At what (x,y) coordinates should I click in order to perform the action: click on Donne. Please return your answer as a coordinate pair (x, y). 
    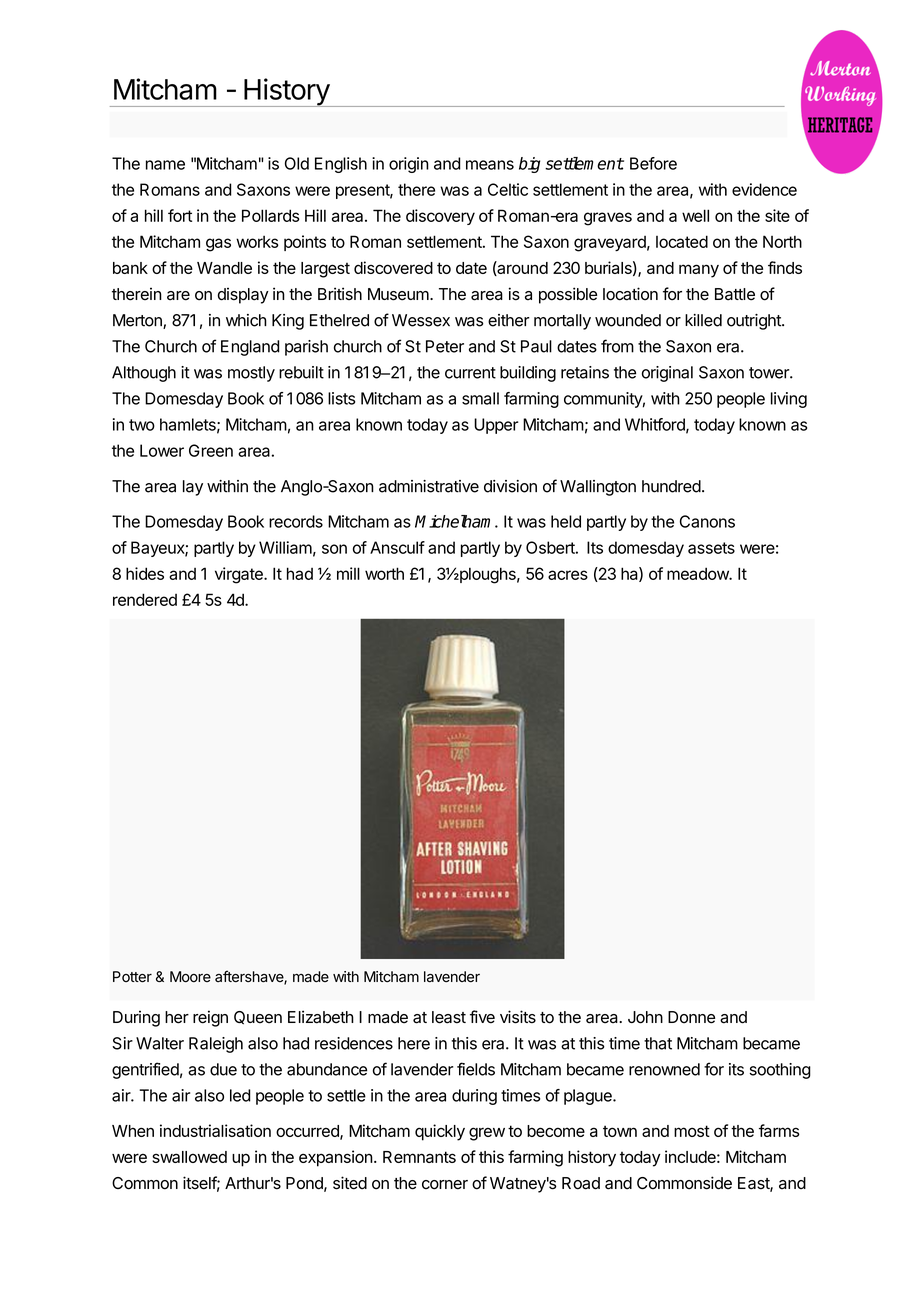
    Looking at the image, I should click on (691, 1017).
